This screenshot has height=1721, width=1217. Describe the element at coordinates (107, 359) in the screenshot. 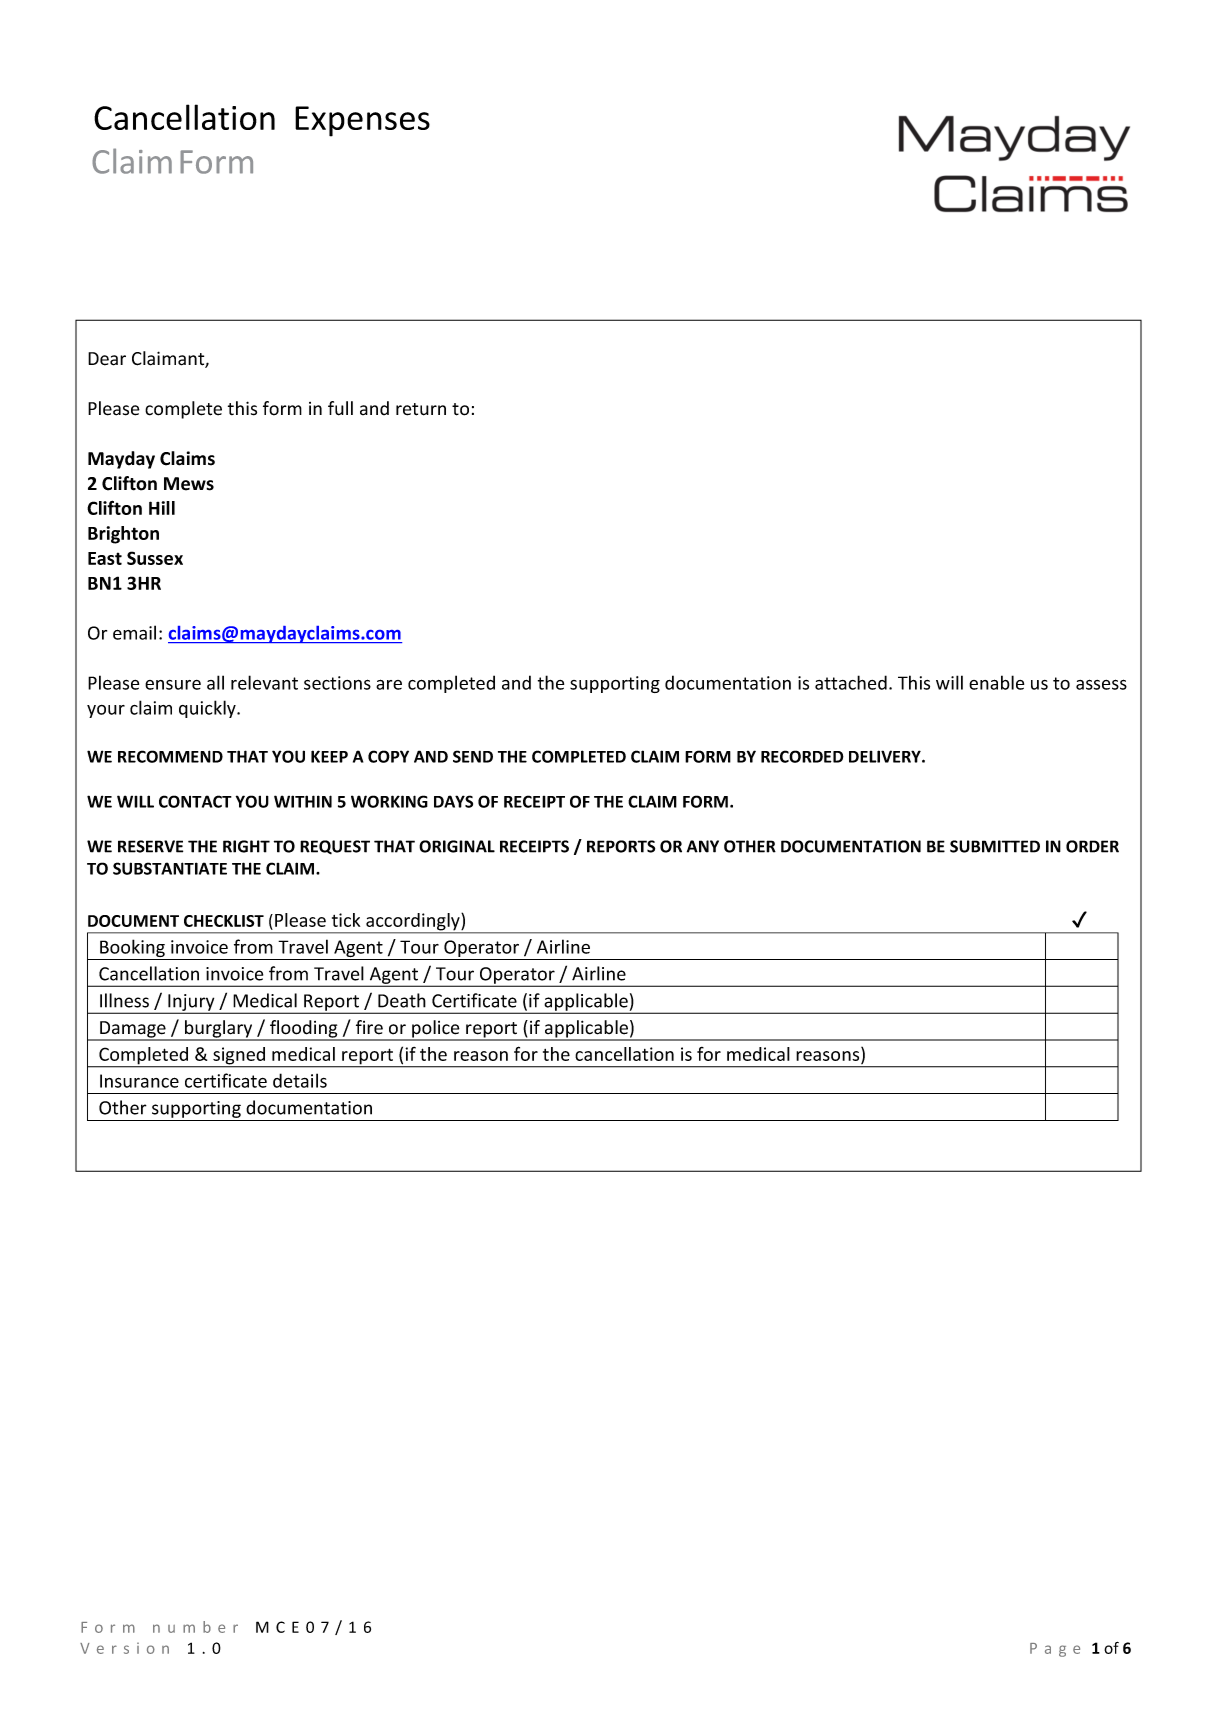

I see `Dear` at that location.
